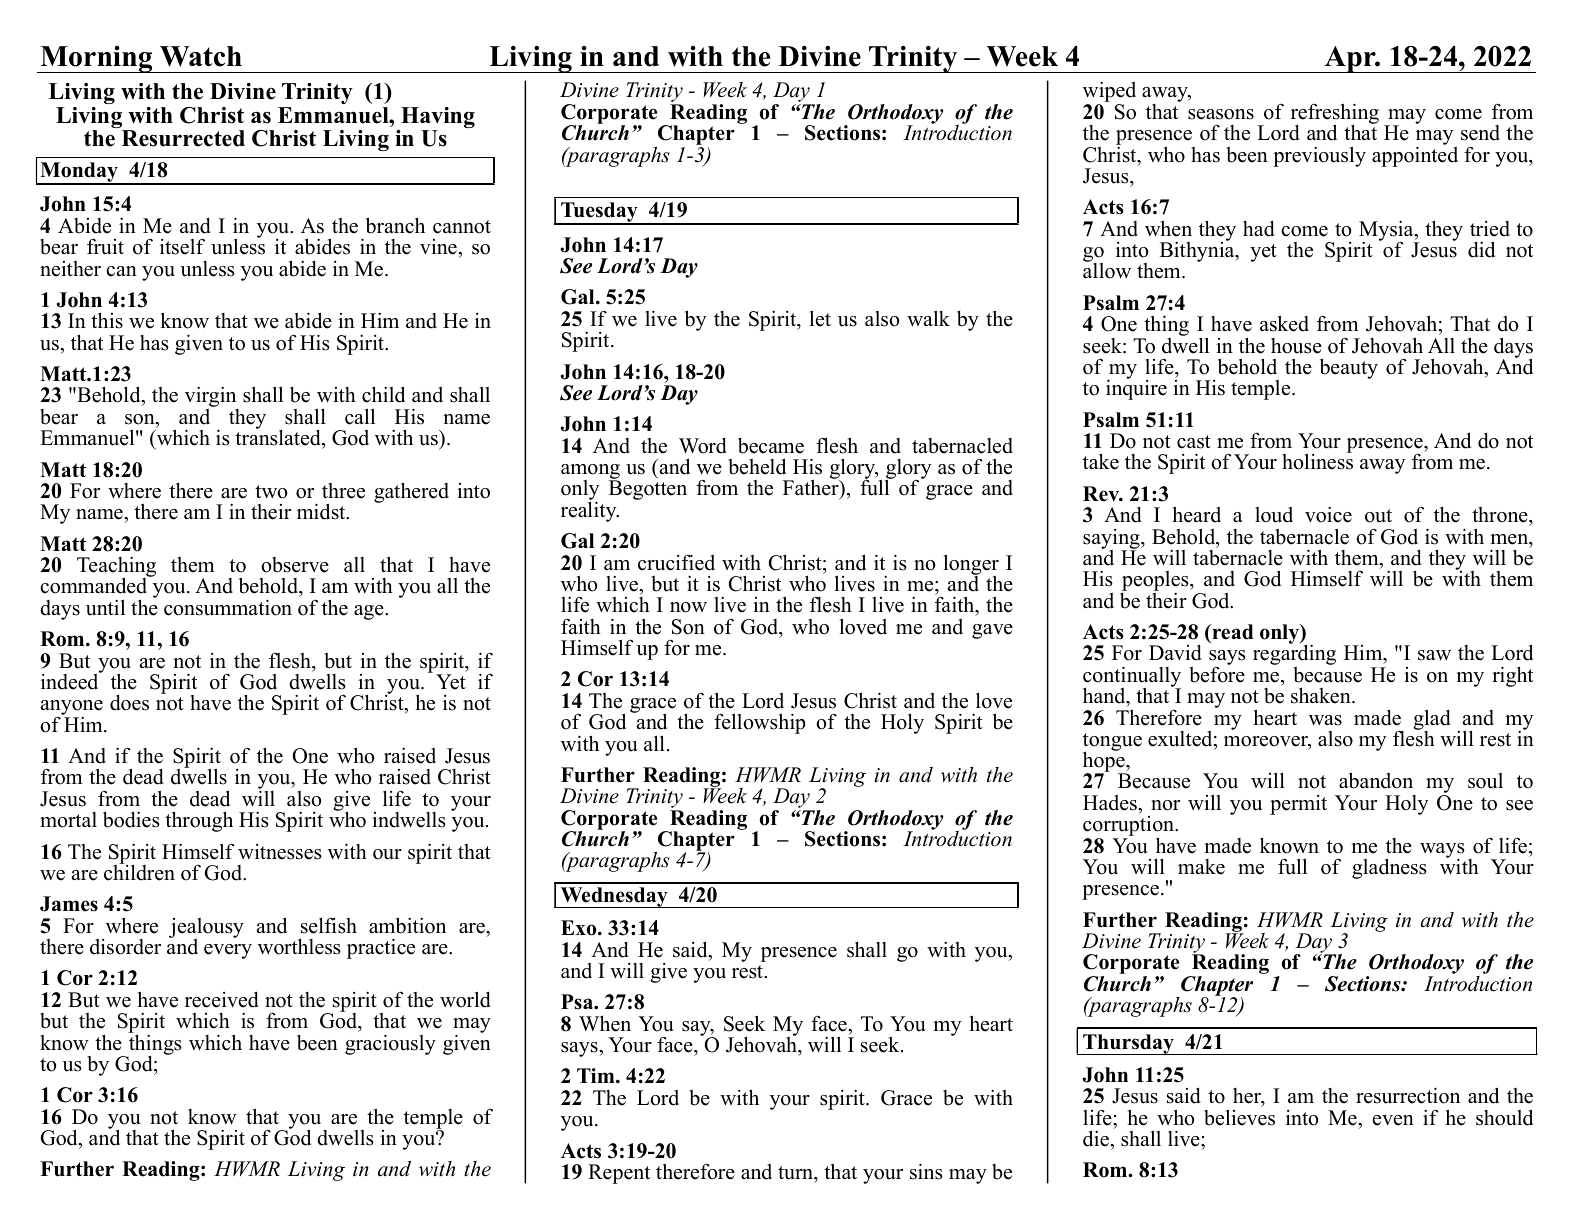  What do you see at coordinates (390, 1044) in the screenshot?
I see `graciously` at bounding box center [390, 1044].
